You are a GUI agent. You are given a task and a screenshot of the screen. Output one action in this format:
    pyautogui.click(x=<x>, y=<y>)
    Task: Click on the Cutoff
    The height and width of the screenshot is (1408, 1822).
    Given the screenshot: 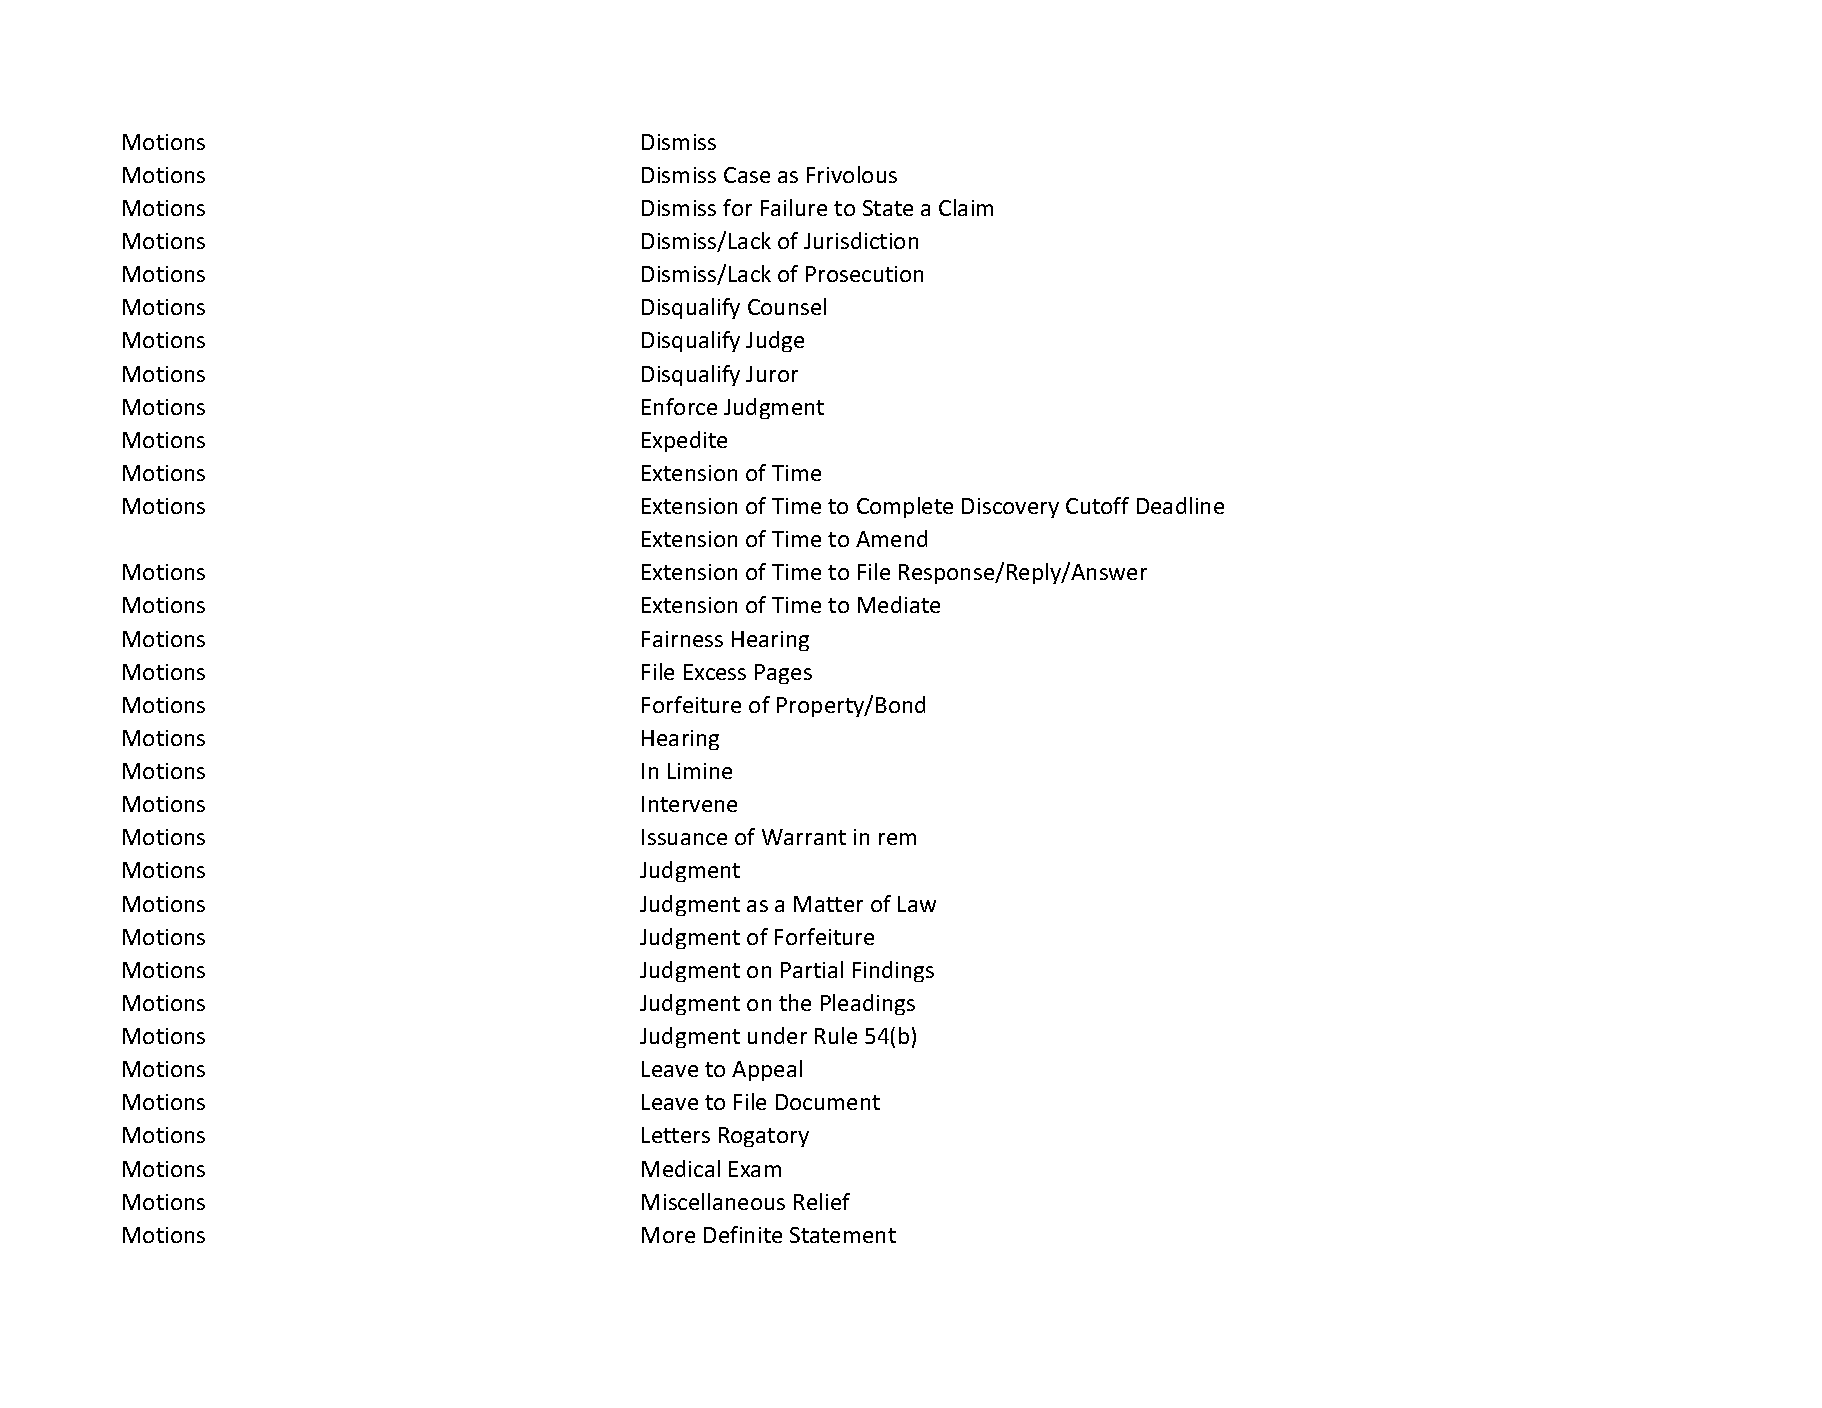 What is the action you would take?
    pyautogui.click(x=1097, y=505)
